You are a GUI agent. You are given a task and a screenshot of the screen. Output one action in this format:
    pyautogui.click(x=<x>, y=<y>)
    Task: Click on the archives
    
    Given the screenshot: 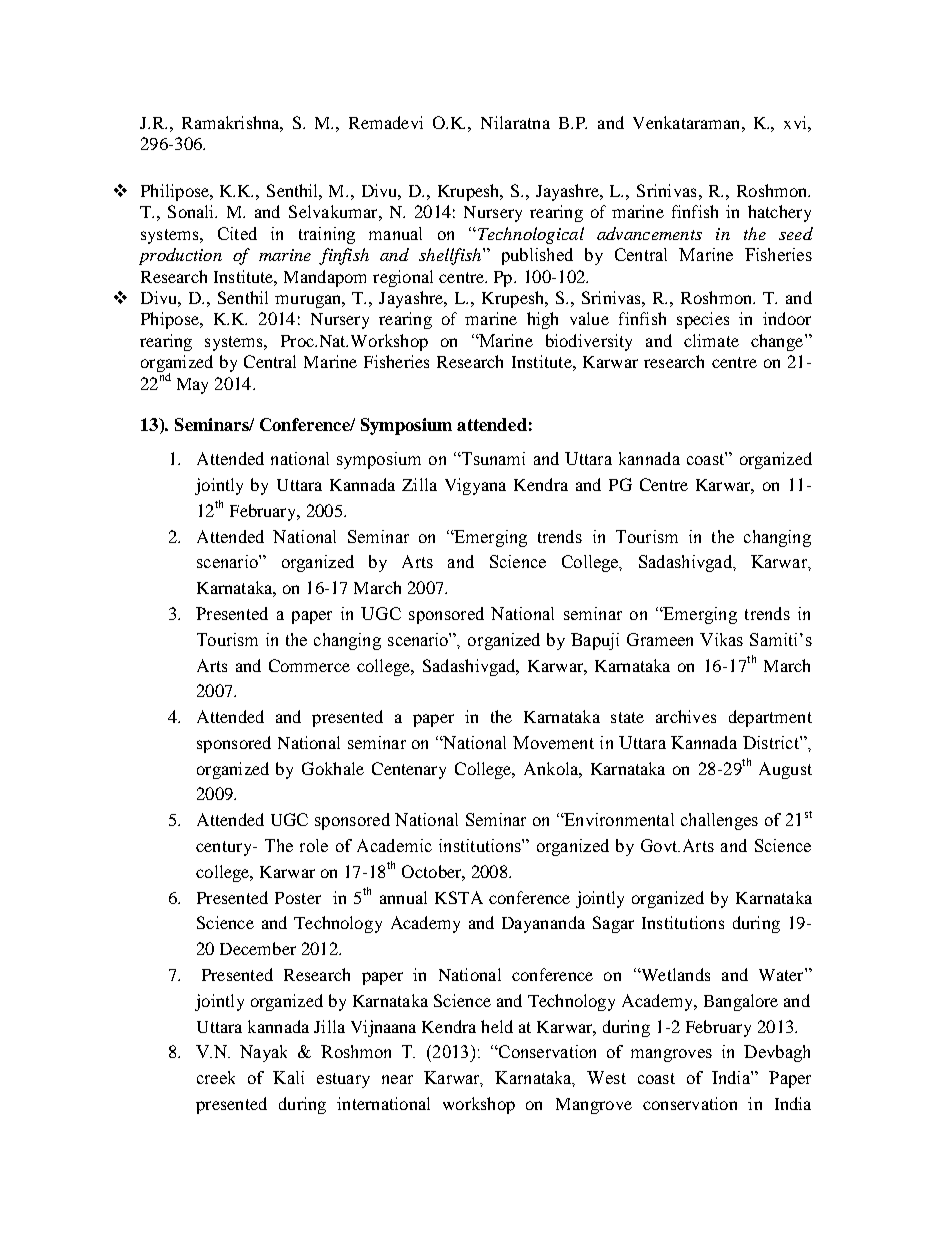 What is the action you would take?
    pyautogui.click(x=686, y=716)
